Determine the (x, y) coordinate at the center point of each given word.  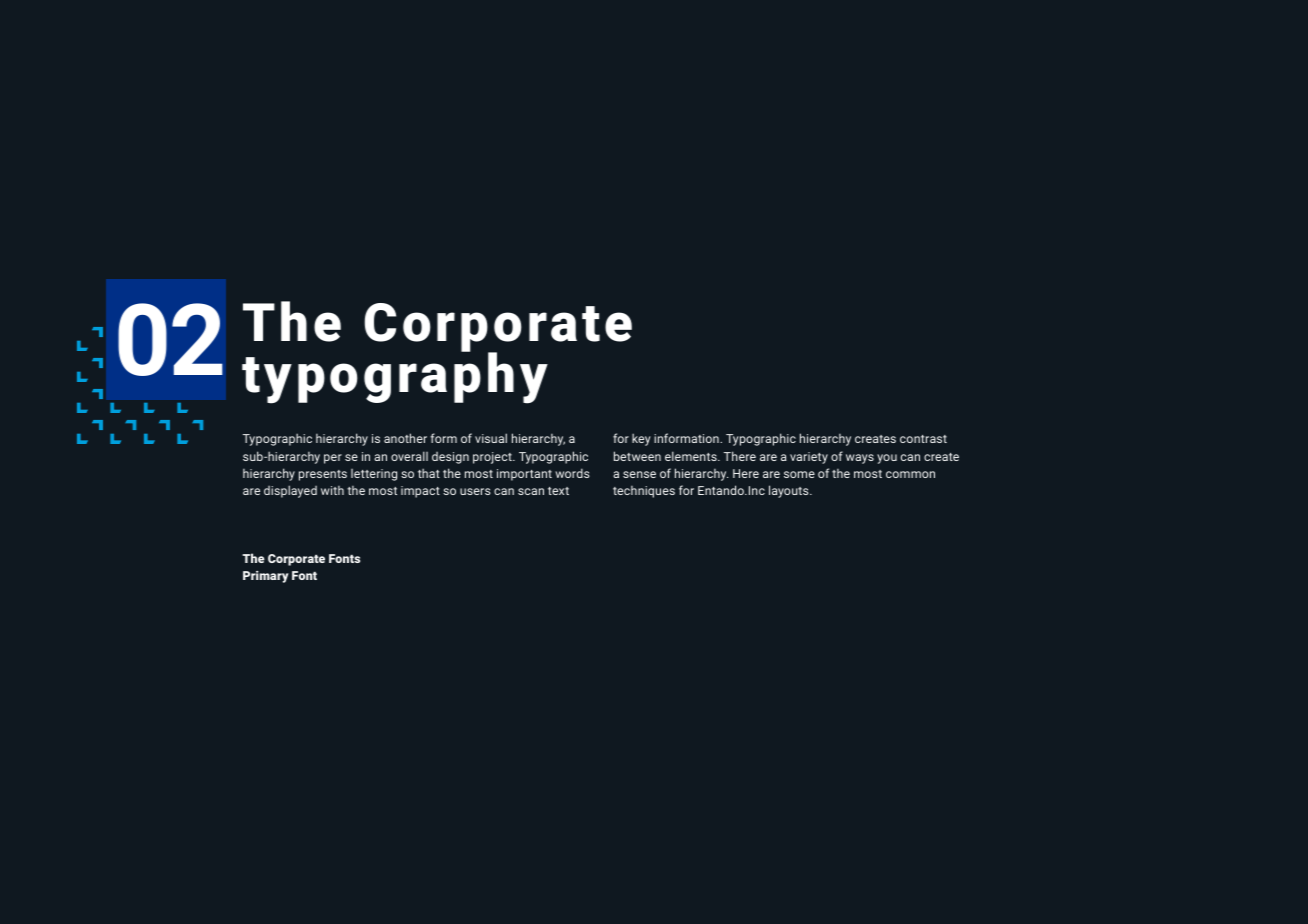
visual (491, 438)
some (799, 474)
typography (395, 377)
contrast (923, 439)
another (405, 438)
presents (323, 475)
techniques (644, 492)
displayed (290, 491)
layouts (790, 491)
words (572, 473)
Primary (266, 577)
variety (809, 458)
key (641, 439)
